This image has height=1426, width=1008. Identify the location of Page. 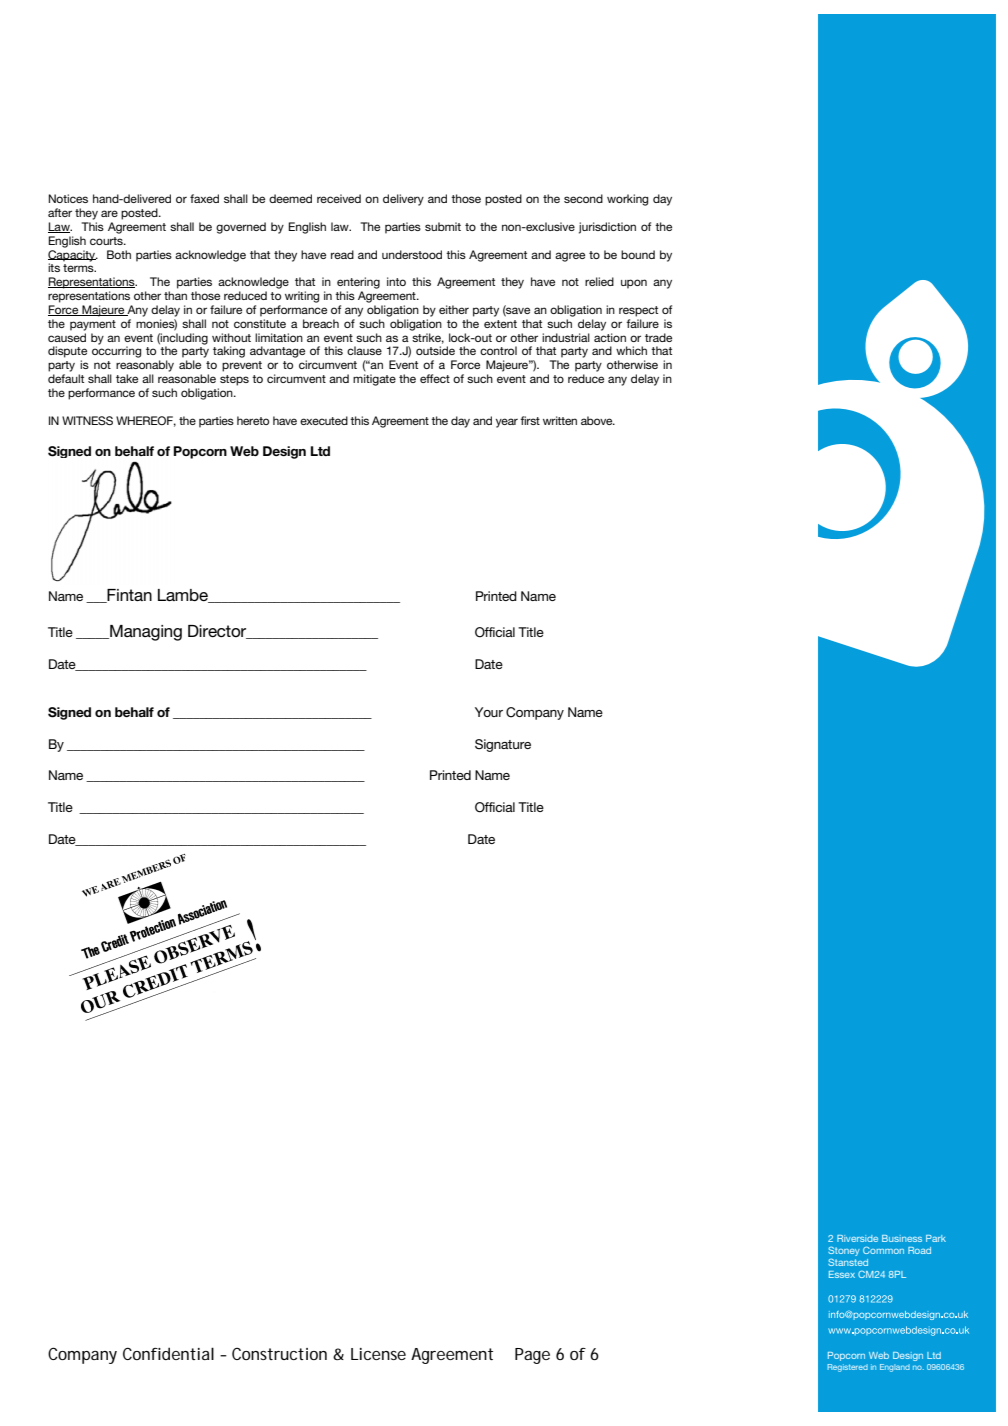
(532, 1356).
